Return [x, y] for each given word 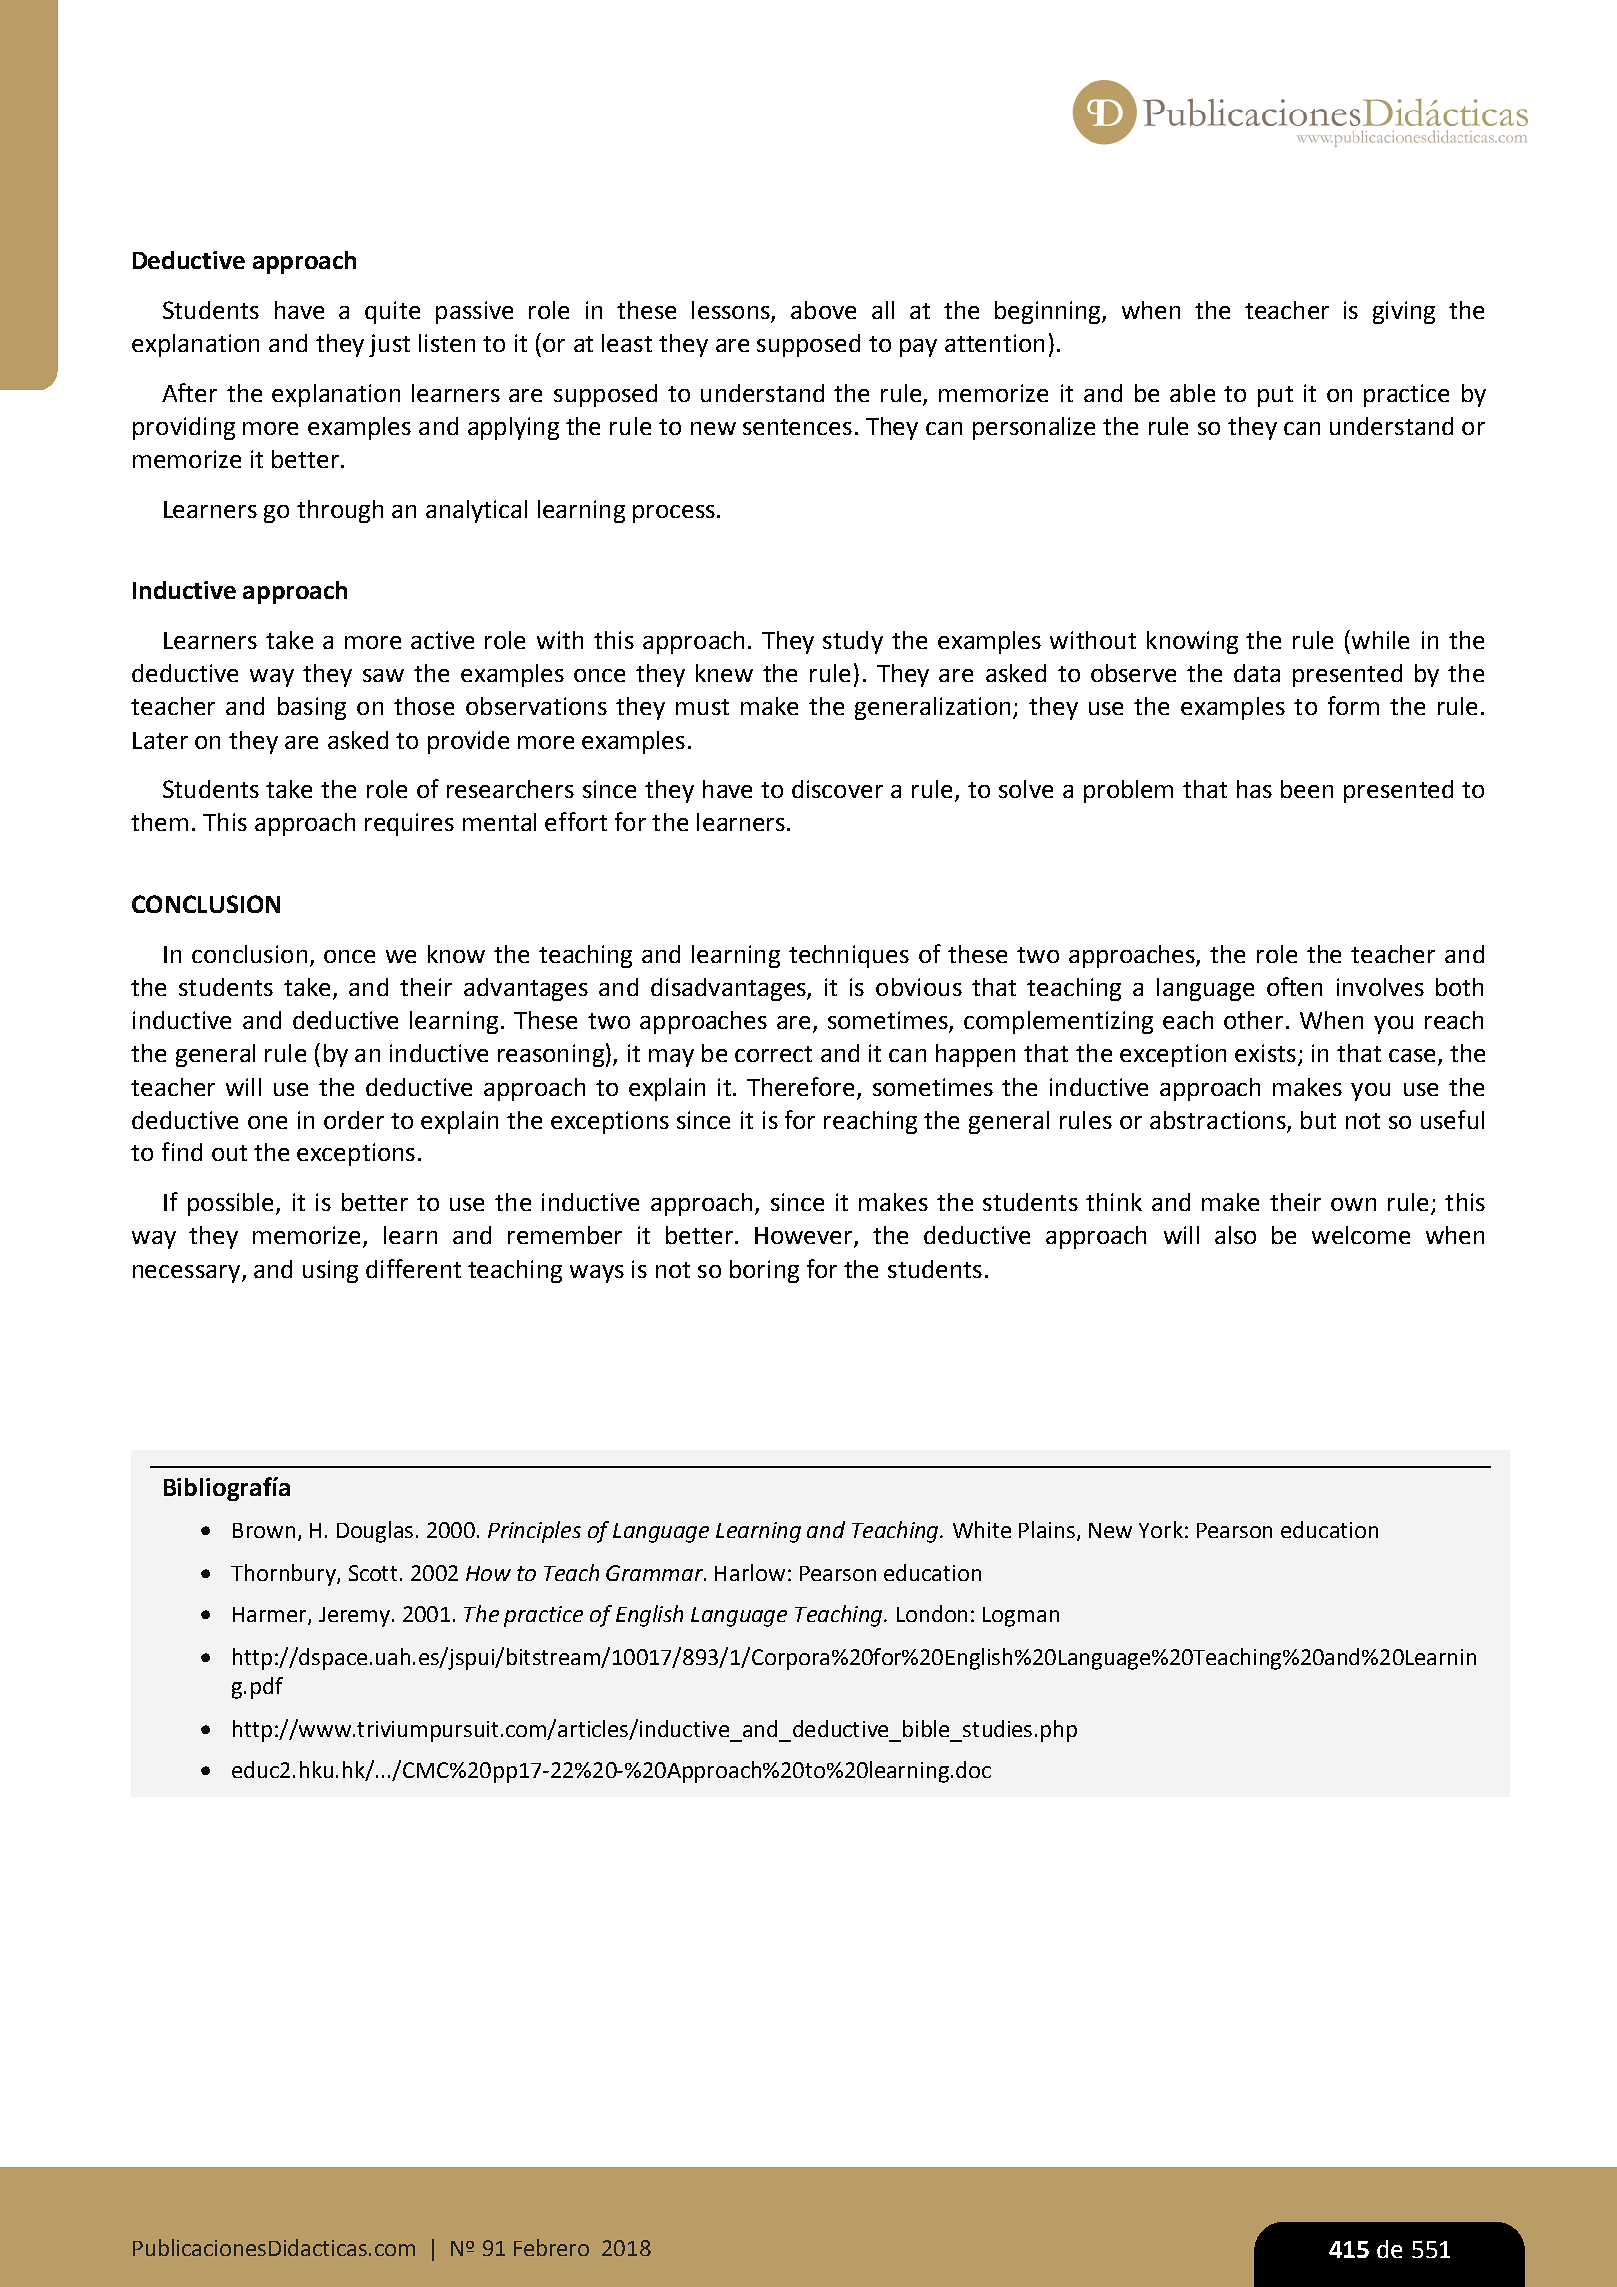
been [1307, 789]
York [1161, 1529]
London [932, 1613]
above [823, 310]
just [389, 345]
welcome [1361, 1235]
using [330, 1271]
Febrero [551, 2247]
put [1275, 396]
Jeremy [354, 1617]
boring [764, 1271]
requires [409, 824]
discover [837, 789]
